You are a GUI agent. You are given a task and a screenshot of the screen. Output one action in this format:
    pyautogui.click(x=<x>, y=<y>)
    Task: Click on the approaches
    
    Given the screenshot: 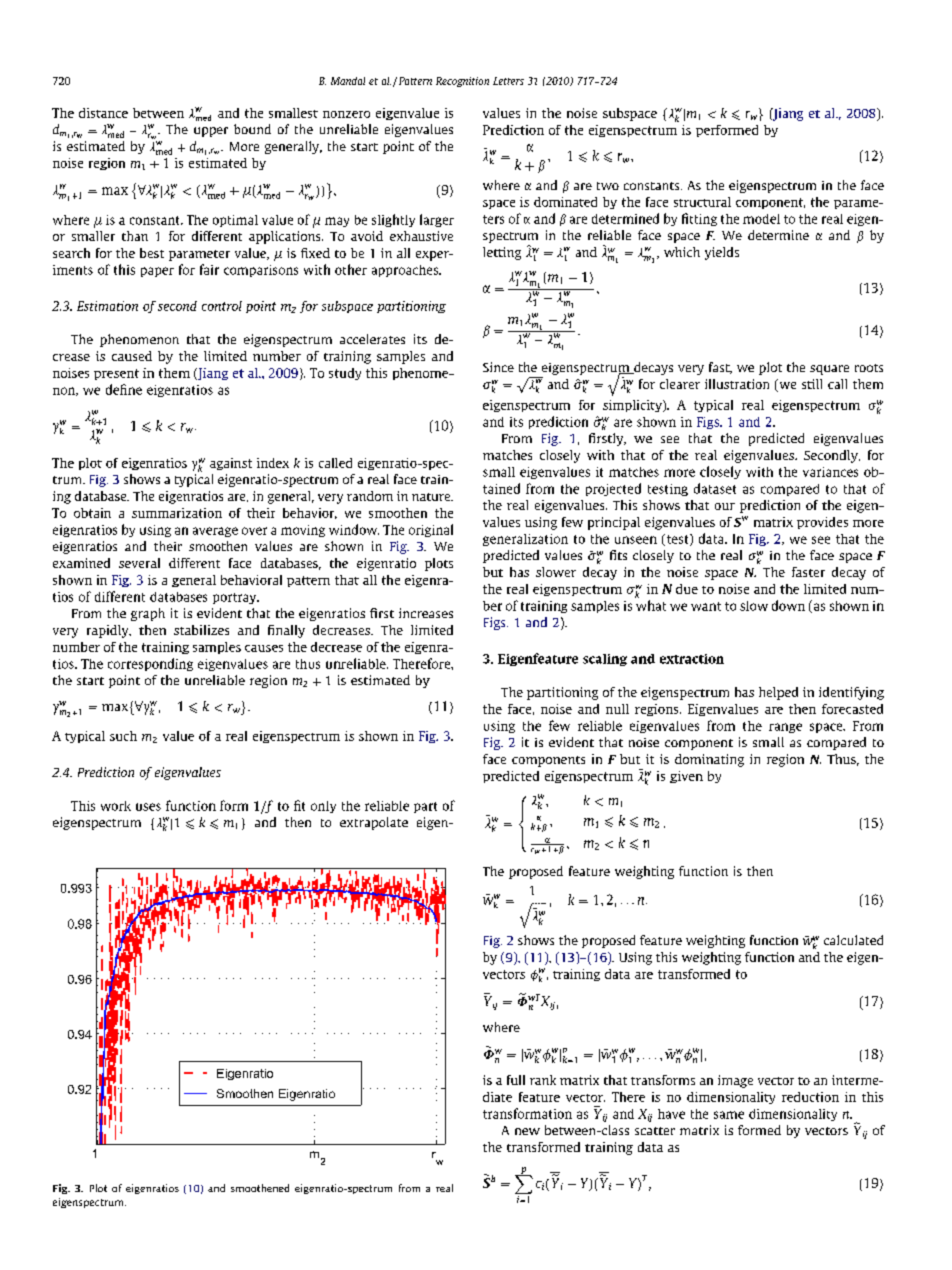 What is the action you would take?
    pyautogui.click(x=406, y=271)
